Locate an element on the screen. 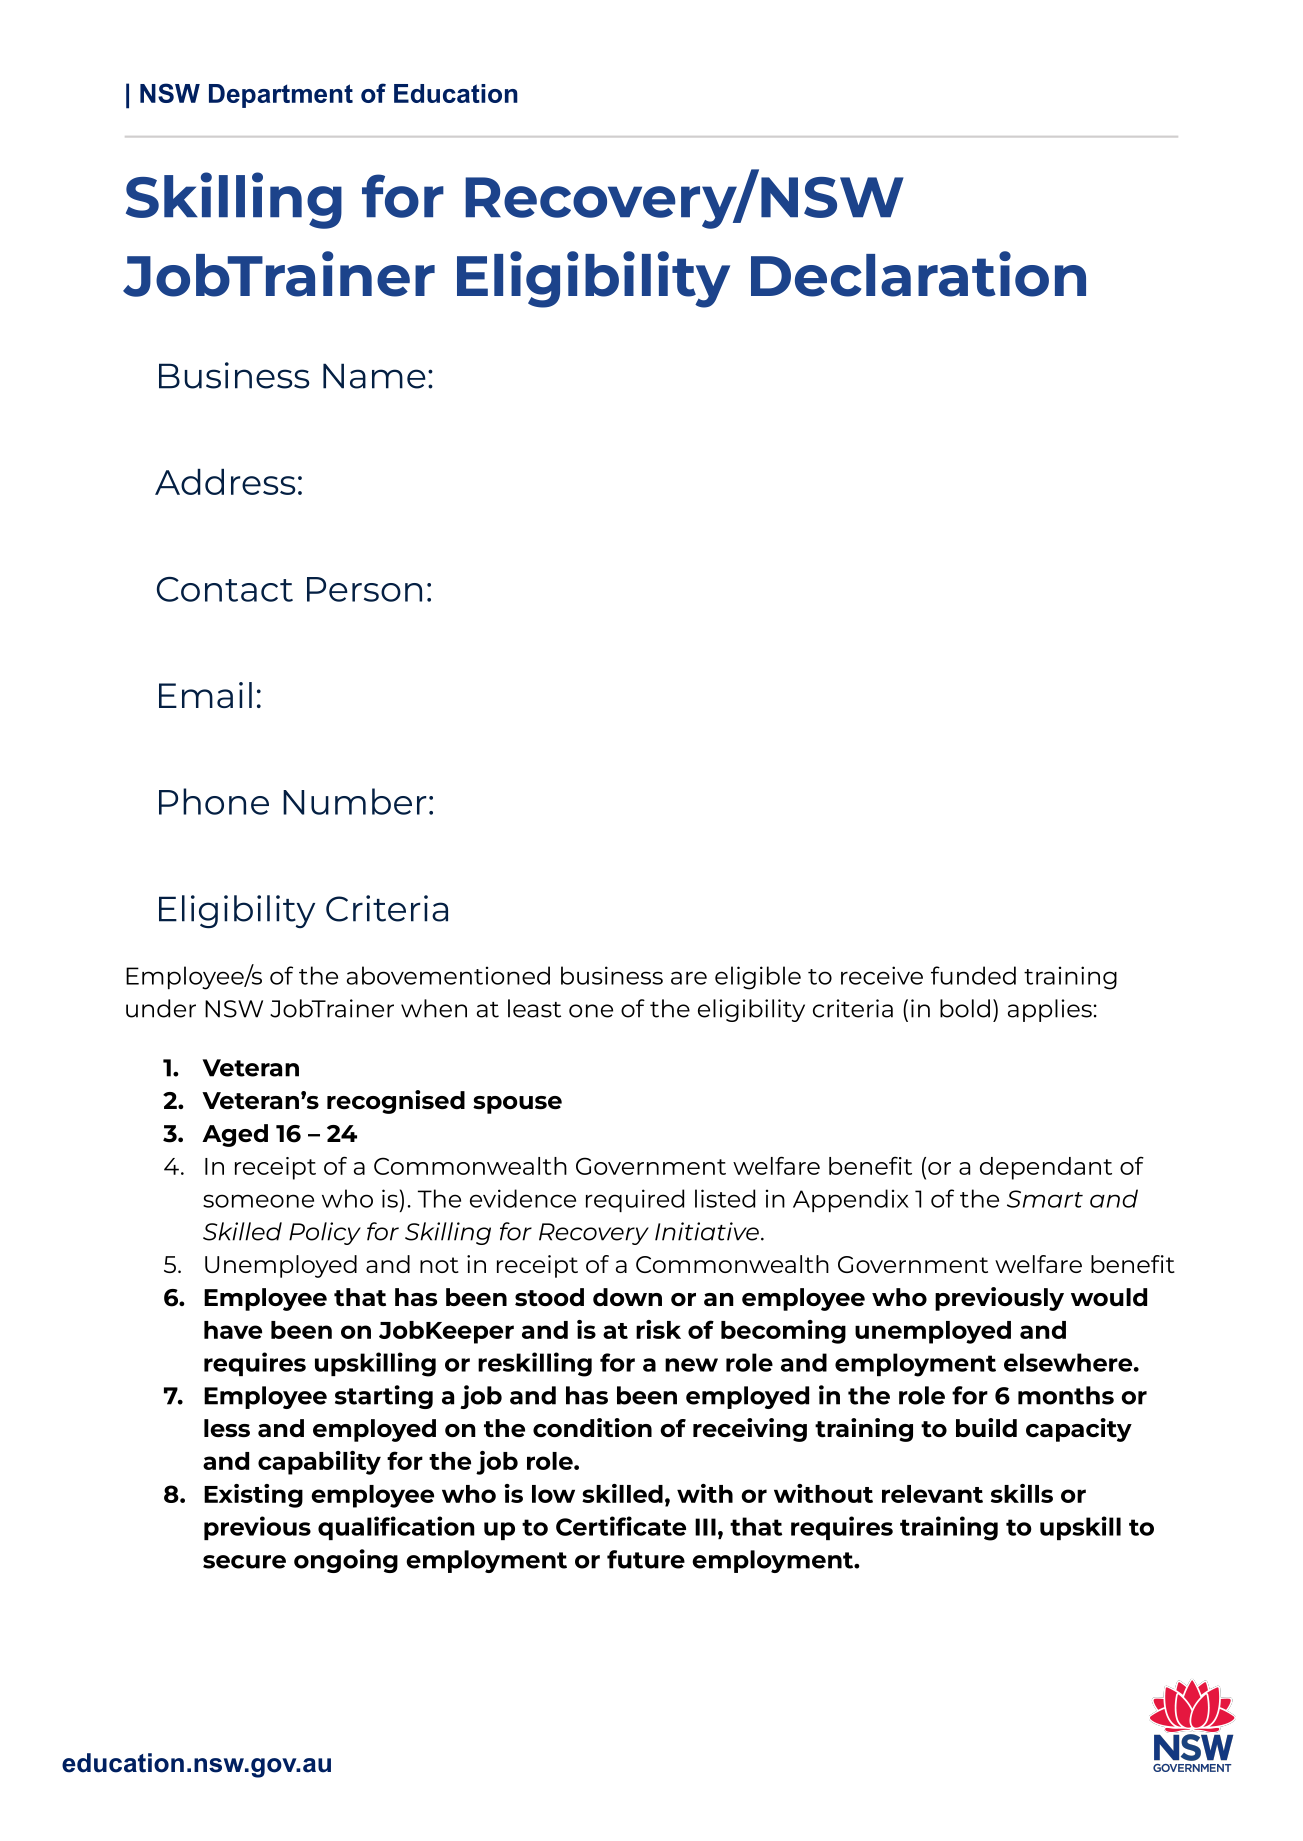 The image size is (1303, 1841). eligible is located at coordinates (758, 978).
